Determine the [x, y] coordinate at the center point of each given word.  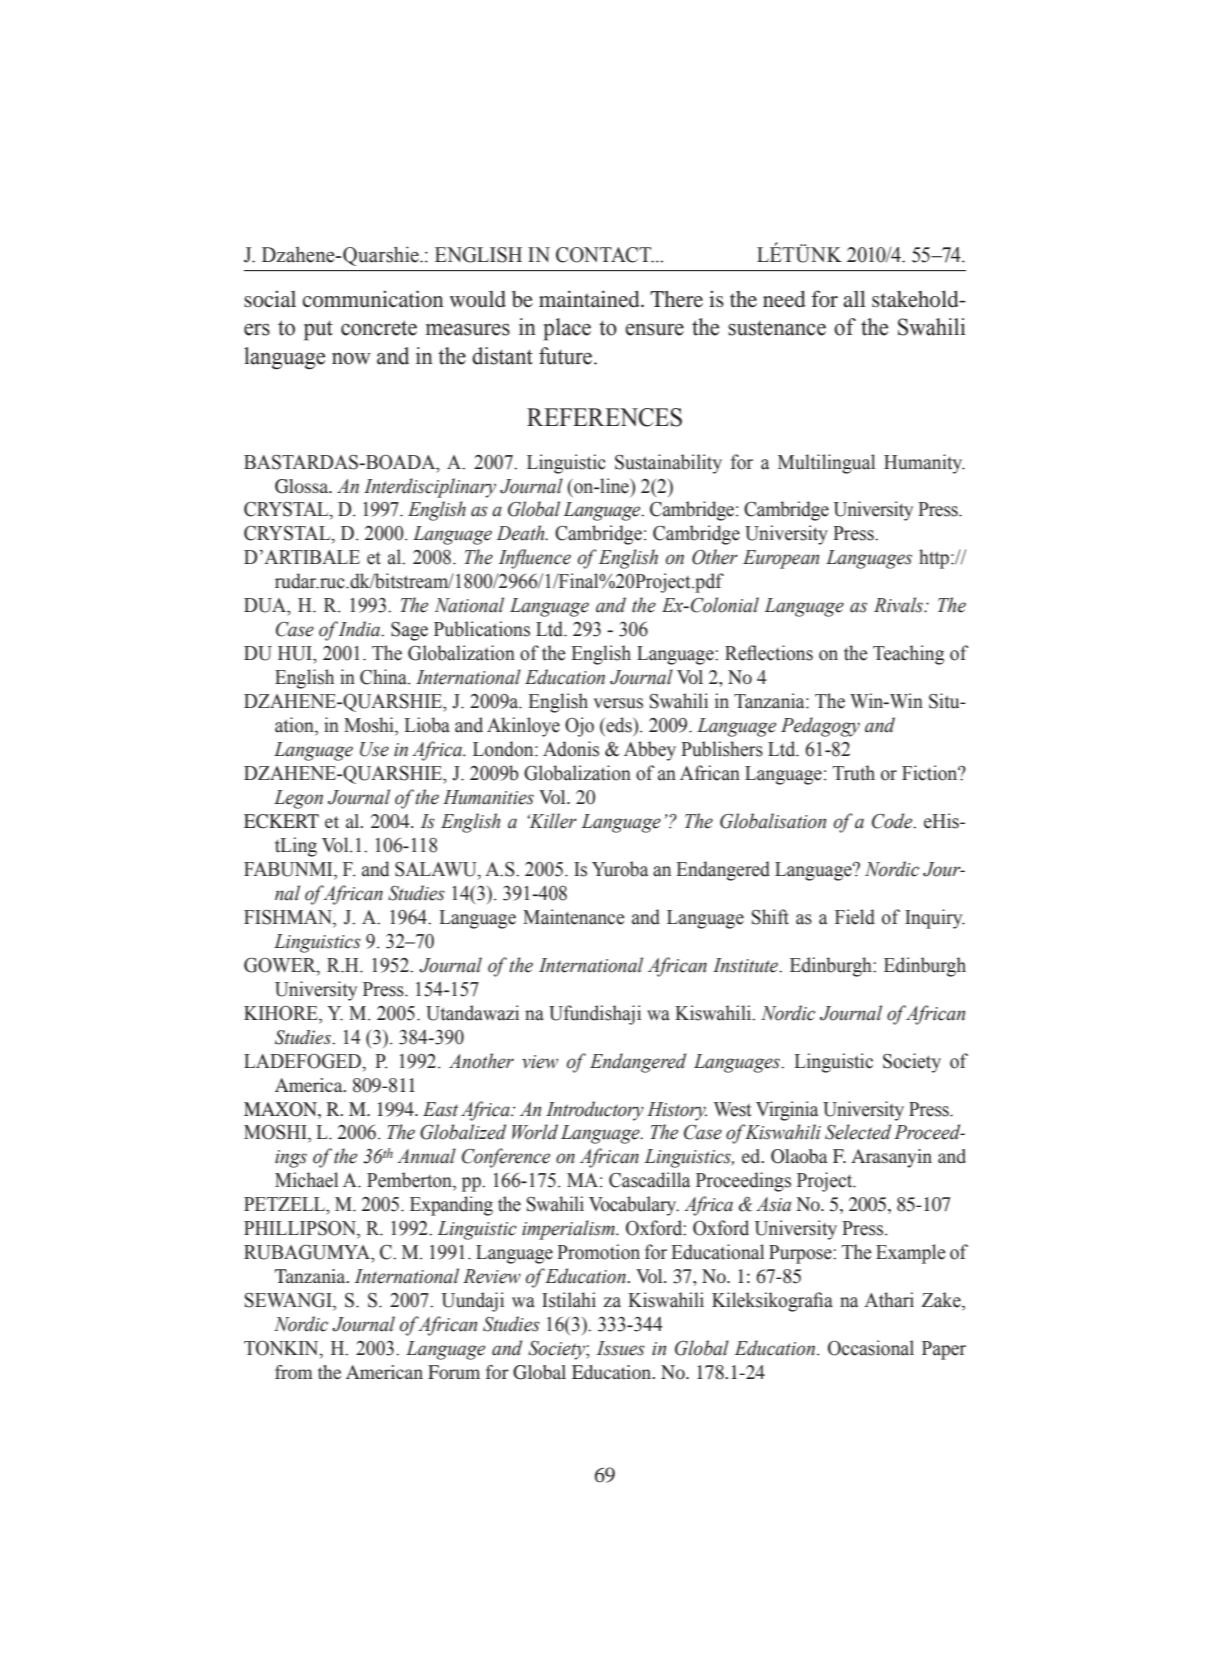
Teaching [908, 655]
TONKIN [282, 1349]
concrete [379, 328]
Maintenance [574, 917]
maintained [590, 298]
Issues [621, 1348]
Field [855, 917]
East [440, 1109]
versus [618, 703]
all [854, 299]
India [361, 629]
